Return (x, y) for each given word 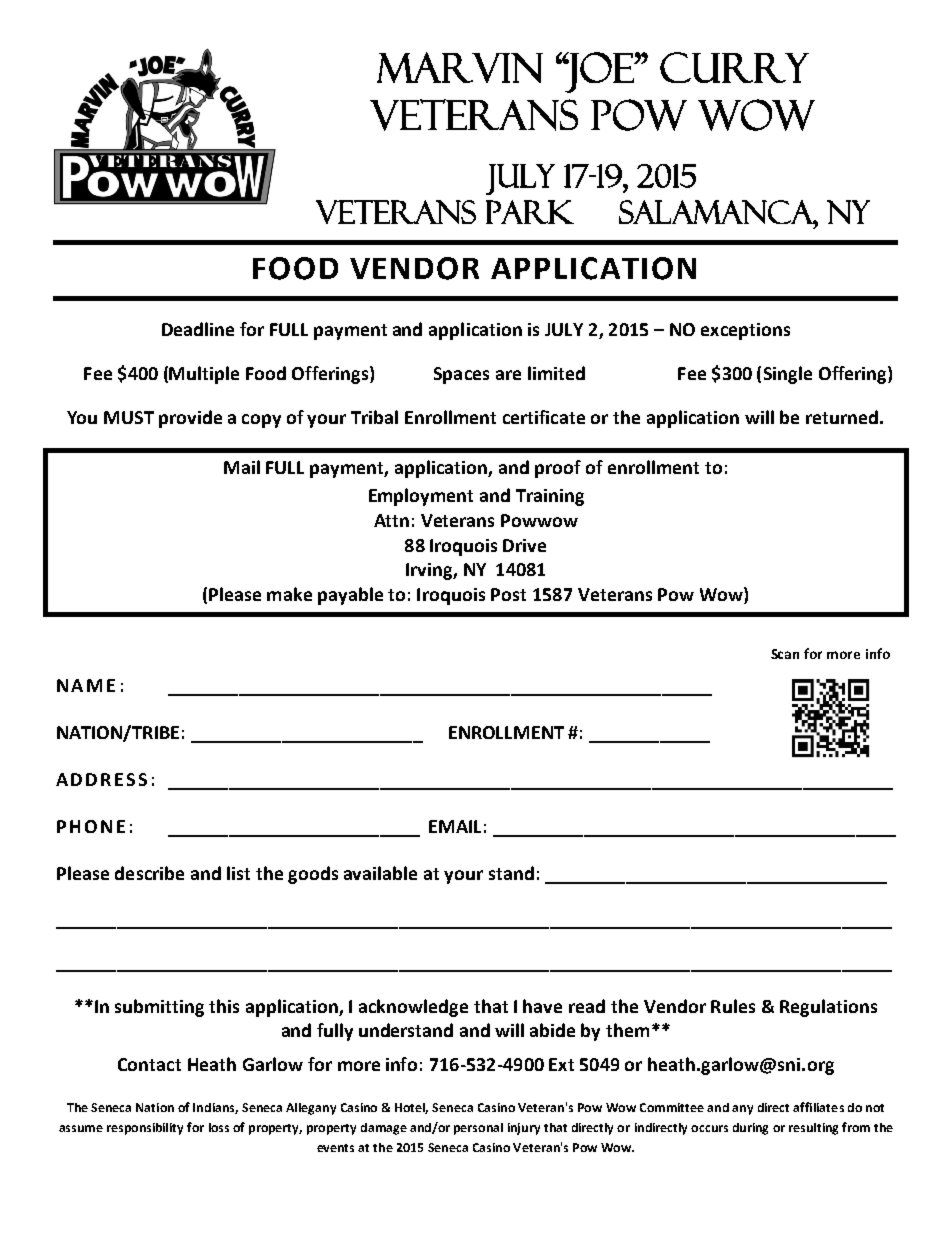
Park (530, 212)
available (380, 873)
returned (842, 417)
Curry (734, 67)
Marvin (460, 67)
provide (190, 419)
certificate (544, 417)
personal (478, 1129)
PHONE (91, 826)
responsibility (145, 1129)
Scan (785, 654)
